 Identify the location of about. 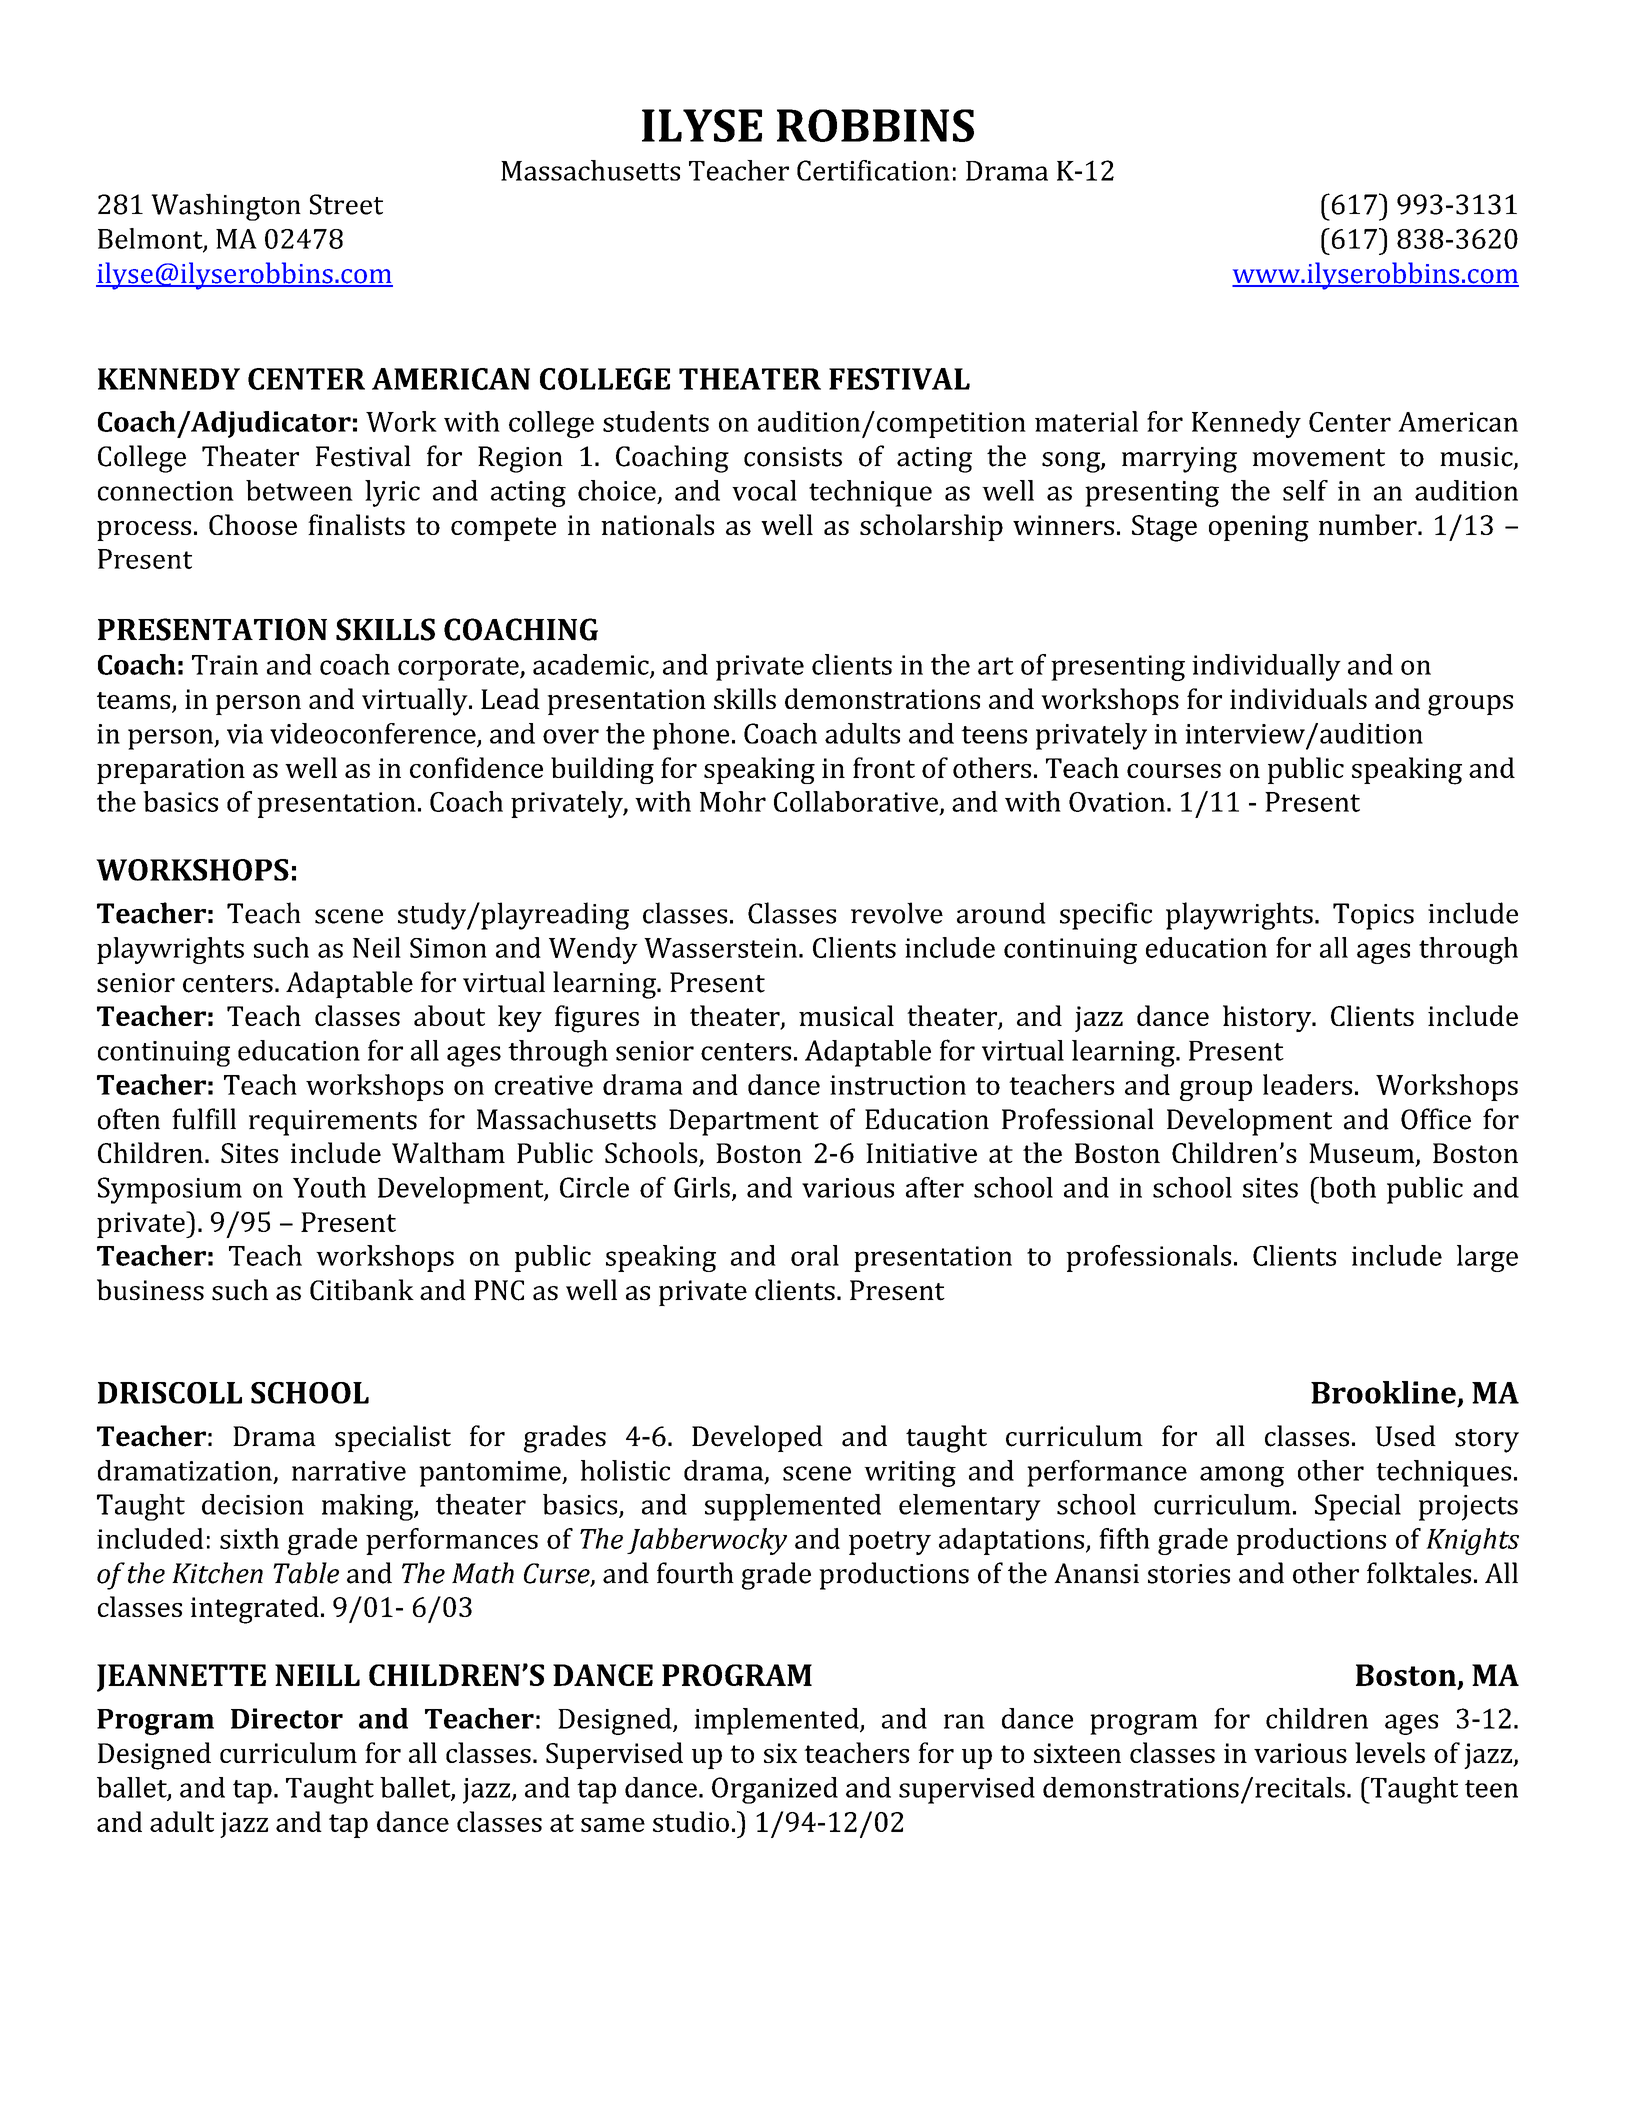
(449, 1015).
